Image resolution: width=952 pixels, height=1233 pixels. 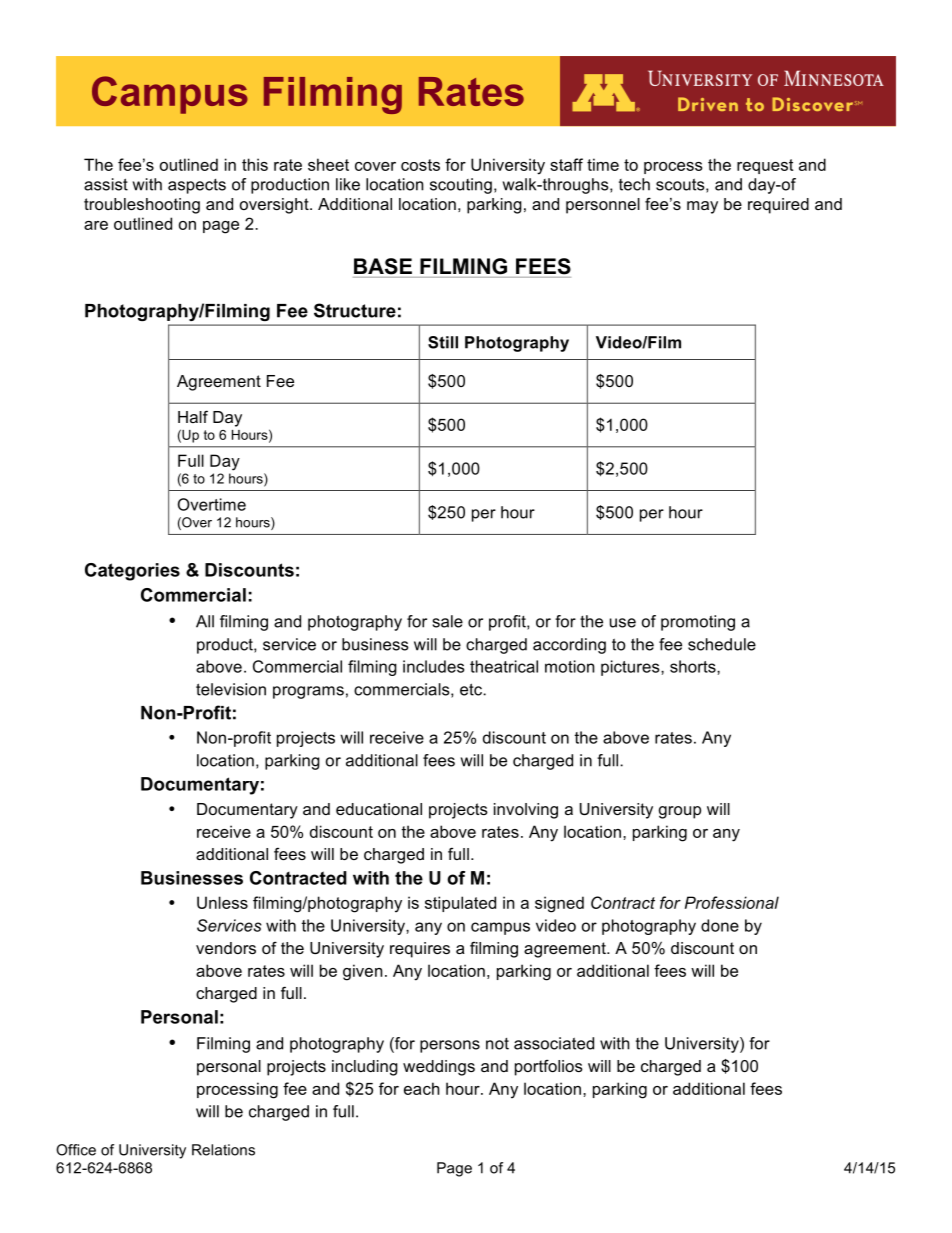 What do you see at coordinates (461, 186) in the screenshot?
I see `scouting` at bounding box center [461, 186].
